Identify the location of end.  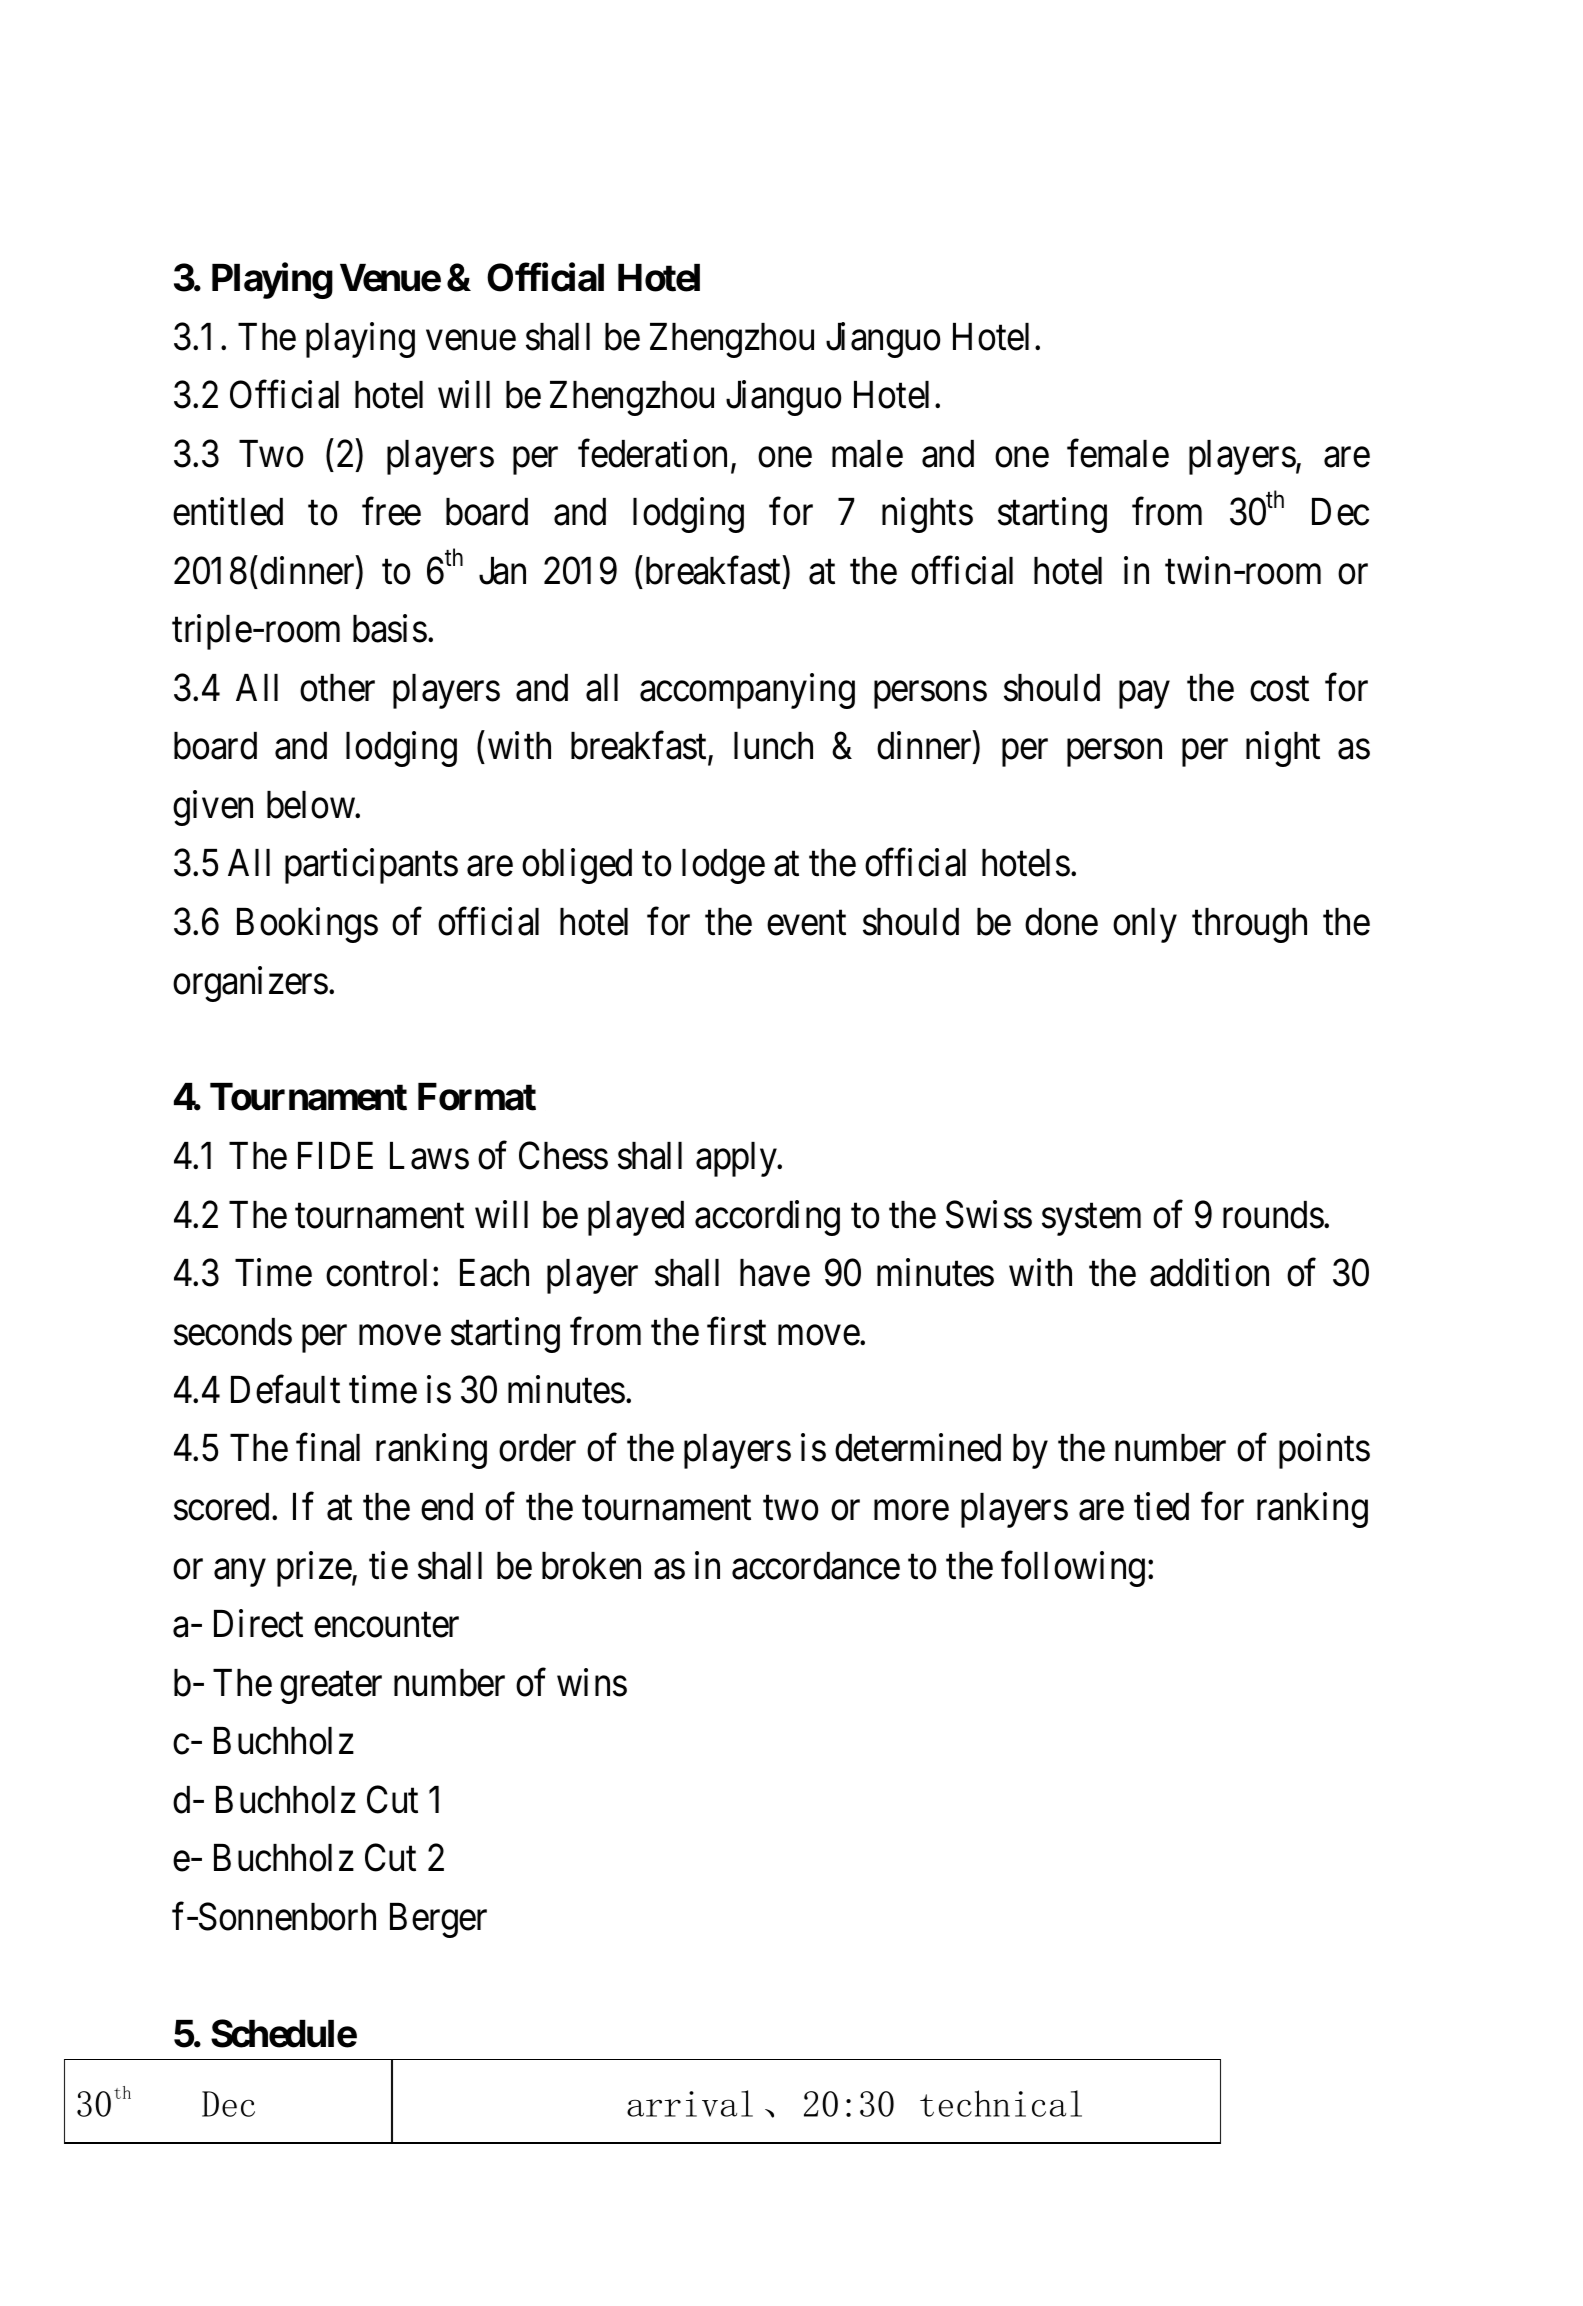
(447, 1507).
